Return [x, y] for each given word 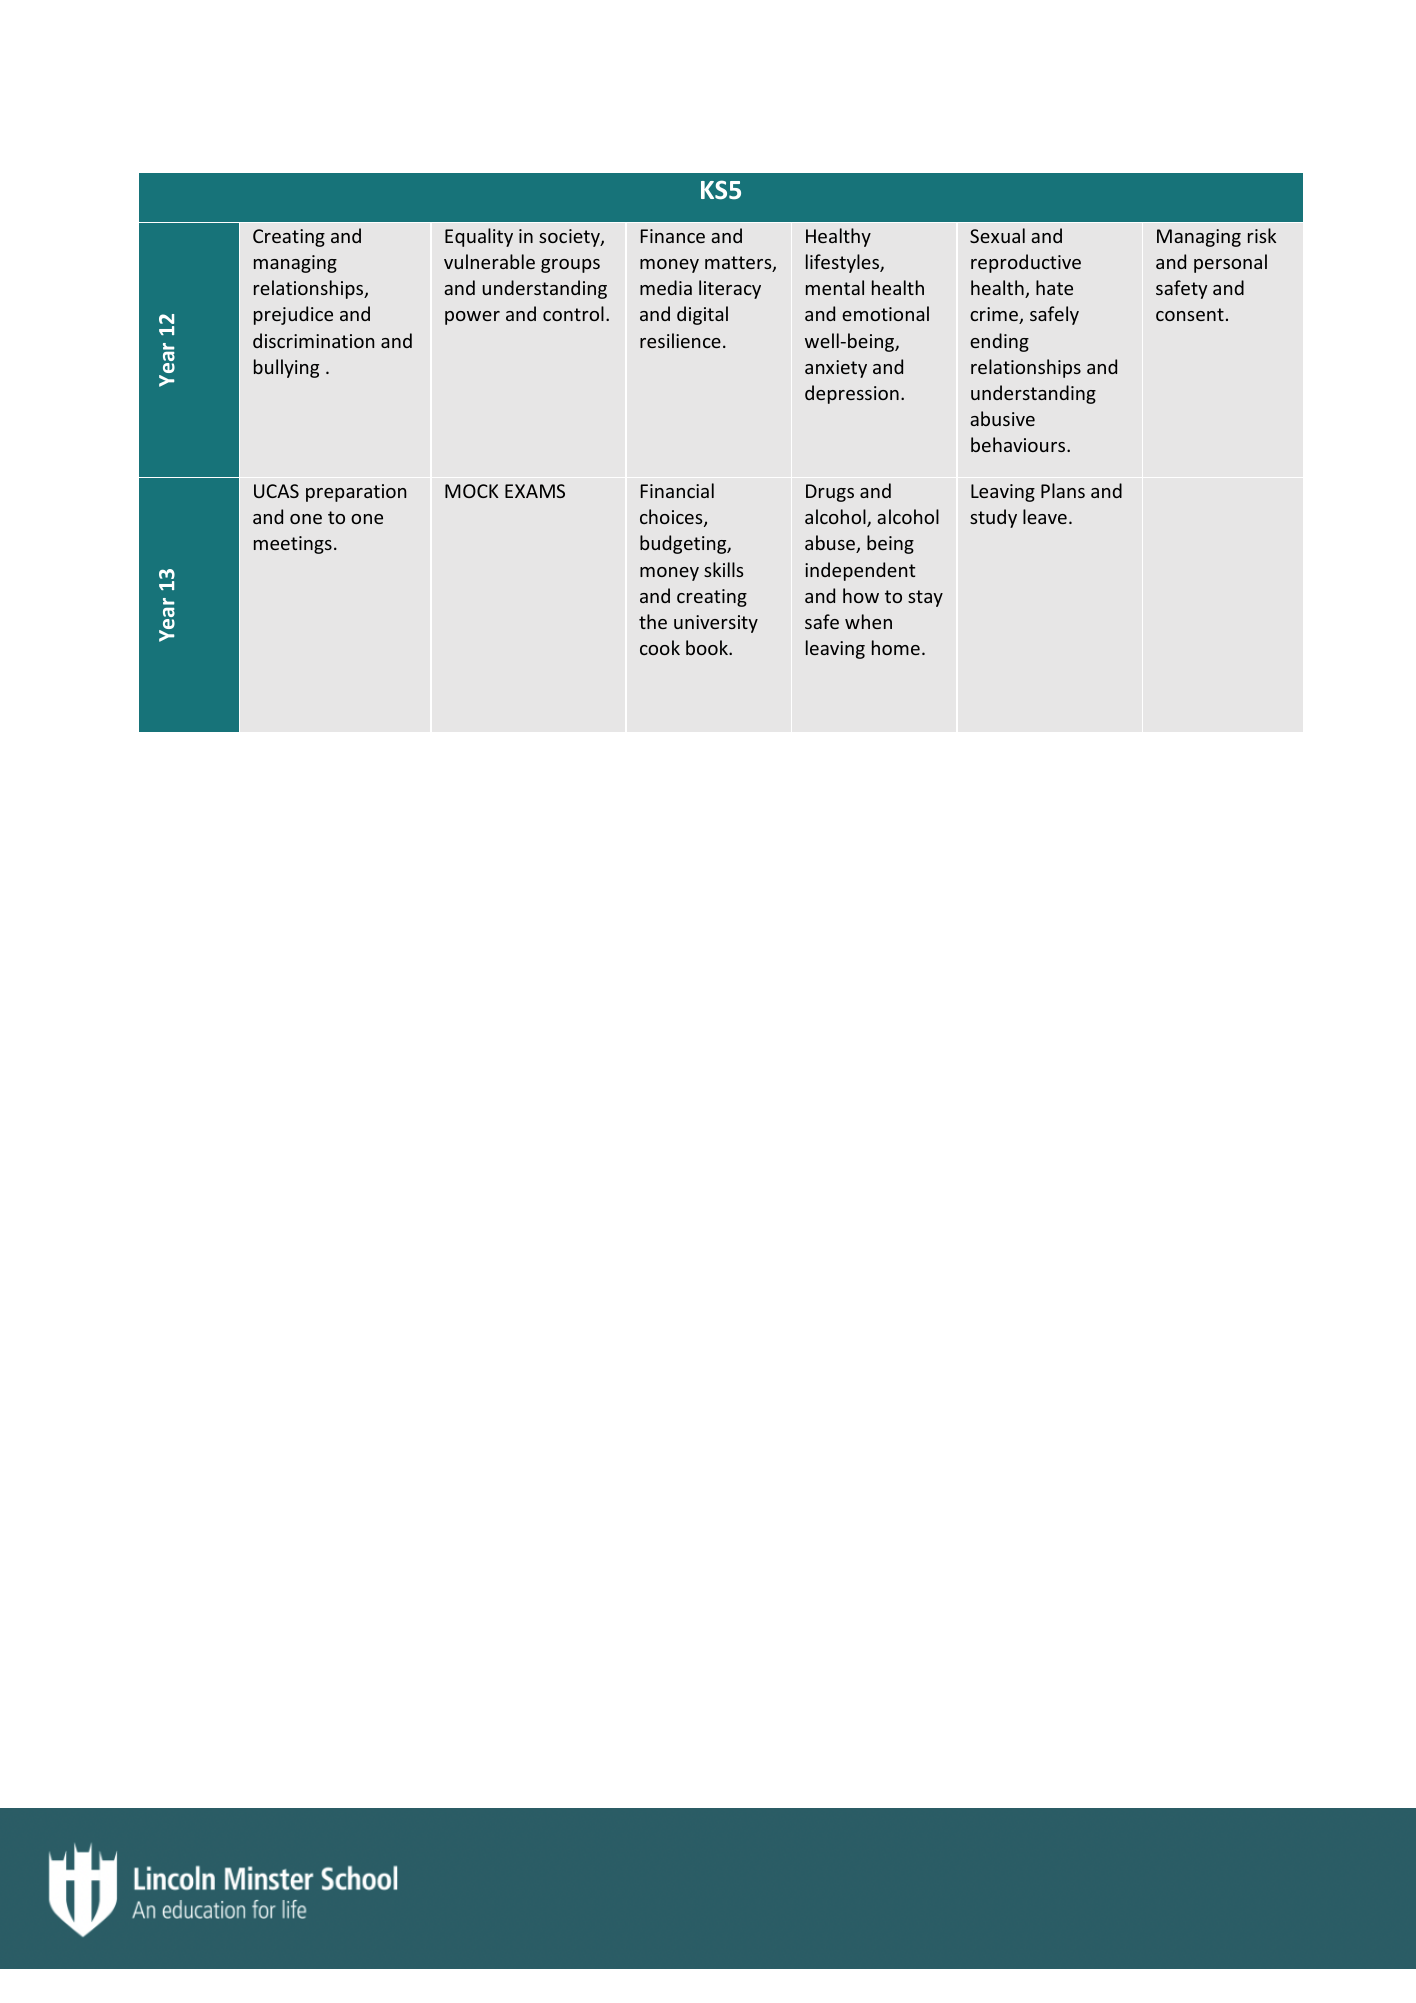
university [716, 624]
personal [1230, 263]
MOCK [472, 491]
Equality [479, 237]
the [653, 621]
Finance [673, 236]
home [896, 647]
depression [852, 394]
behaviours [1019, 444]
